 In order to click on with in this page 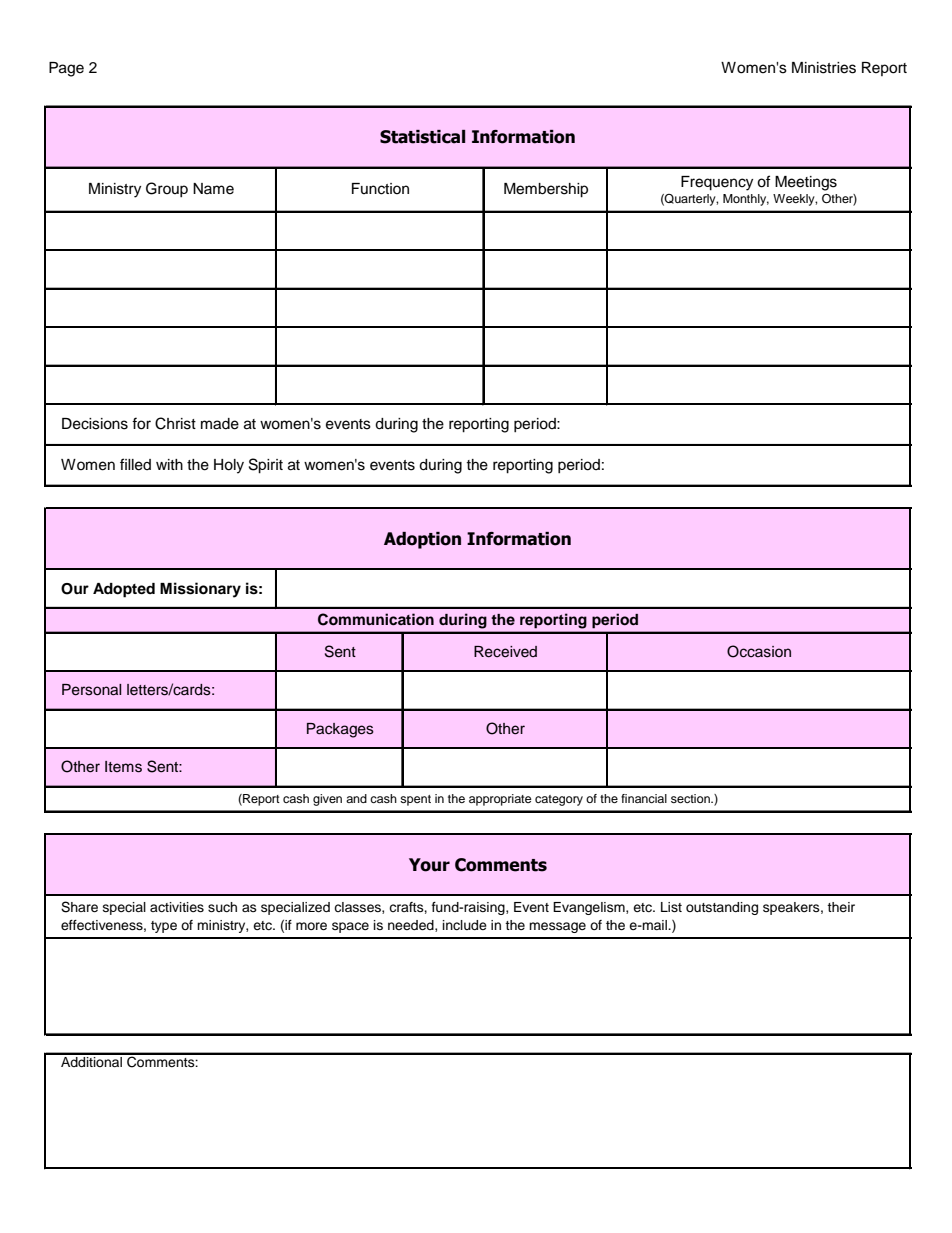, I will do `click(169, 464)`.
